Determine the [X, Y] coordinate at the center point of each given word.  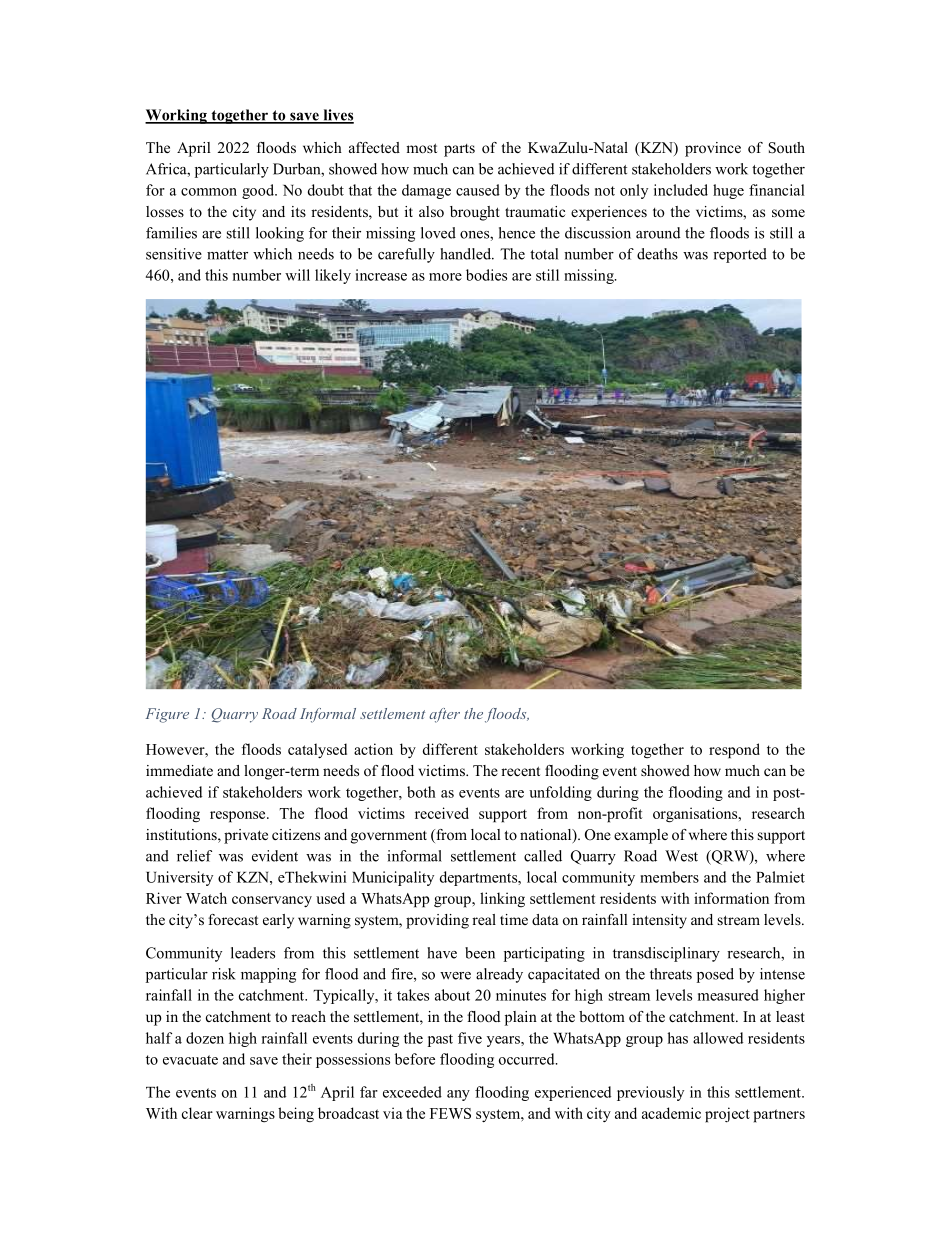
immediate [179, 770]
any [458, 1095]
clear [197, 1113]
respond [734, 751]
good [259, 191]
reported [740, 255]
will [297, 275]
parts [459, 150]
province [713, 149]
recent [520, 771]
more [445, 277]
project [727, 1115]
